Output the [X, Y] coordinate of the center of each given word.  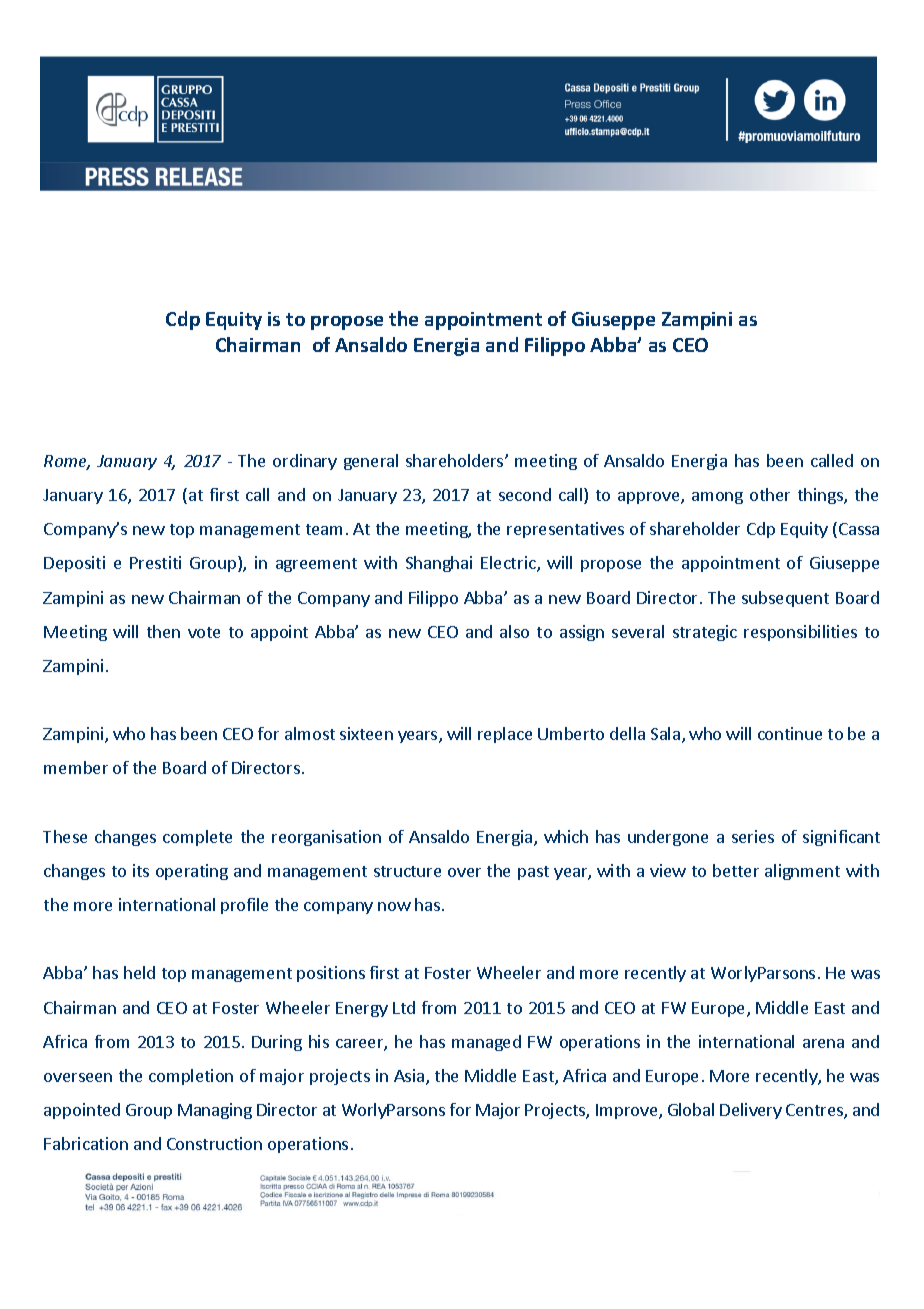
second [525, 494]
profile [244, 906]
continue [790, 733]
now [394, 906]
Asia [410, 1077]
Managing [215, 1111]
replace [505, 735]
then [163, 631]
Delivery [751, 1111]
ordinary [305, 462]
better [736, 870]
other [770, 494]
